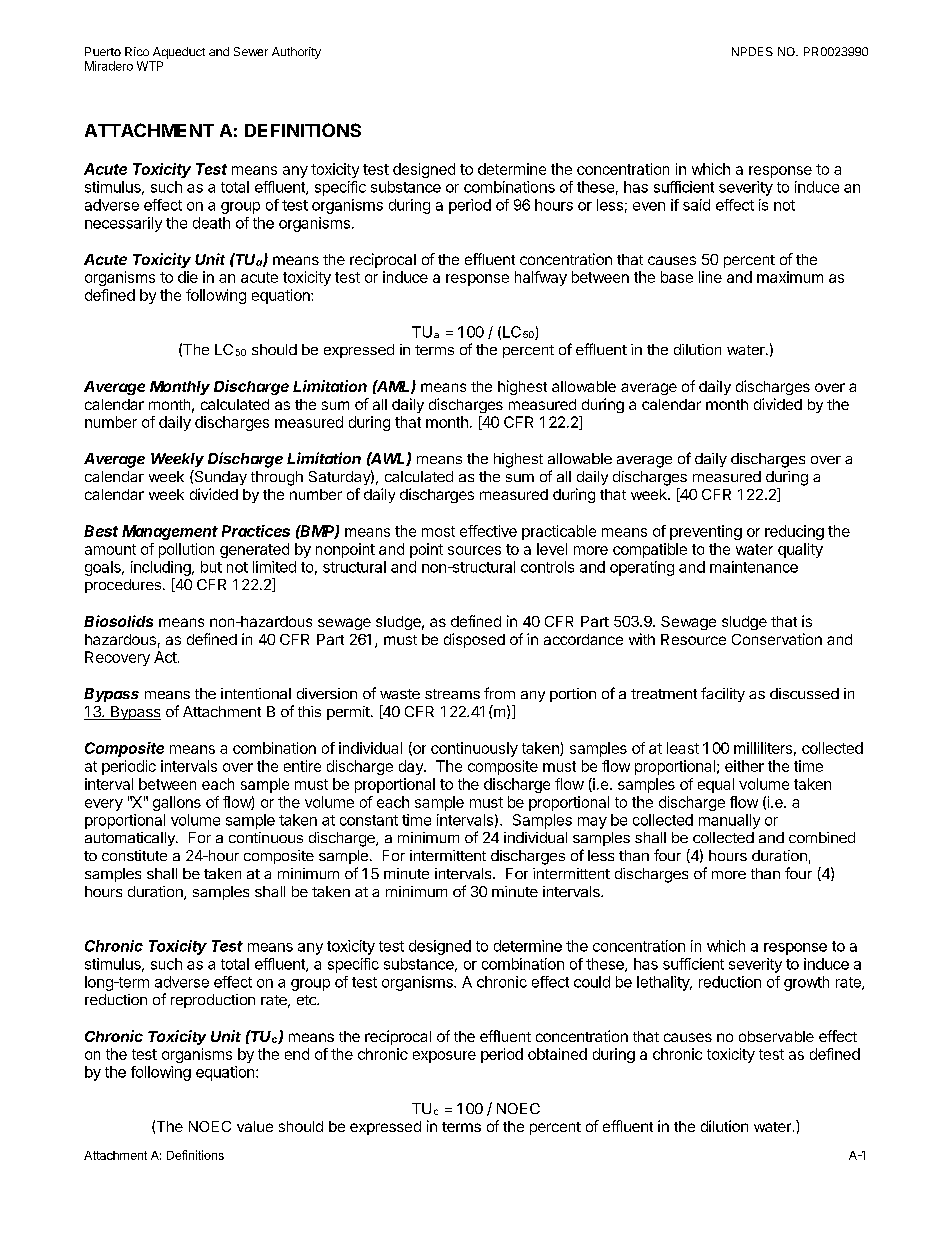 This screenshot has height=1233, width=952. What do you see at coordinates (444, 1057) in the screenshot?
I see `exposure` at bounding box center [444, 1057].
